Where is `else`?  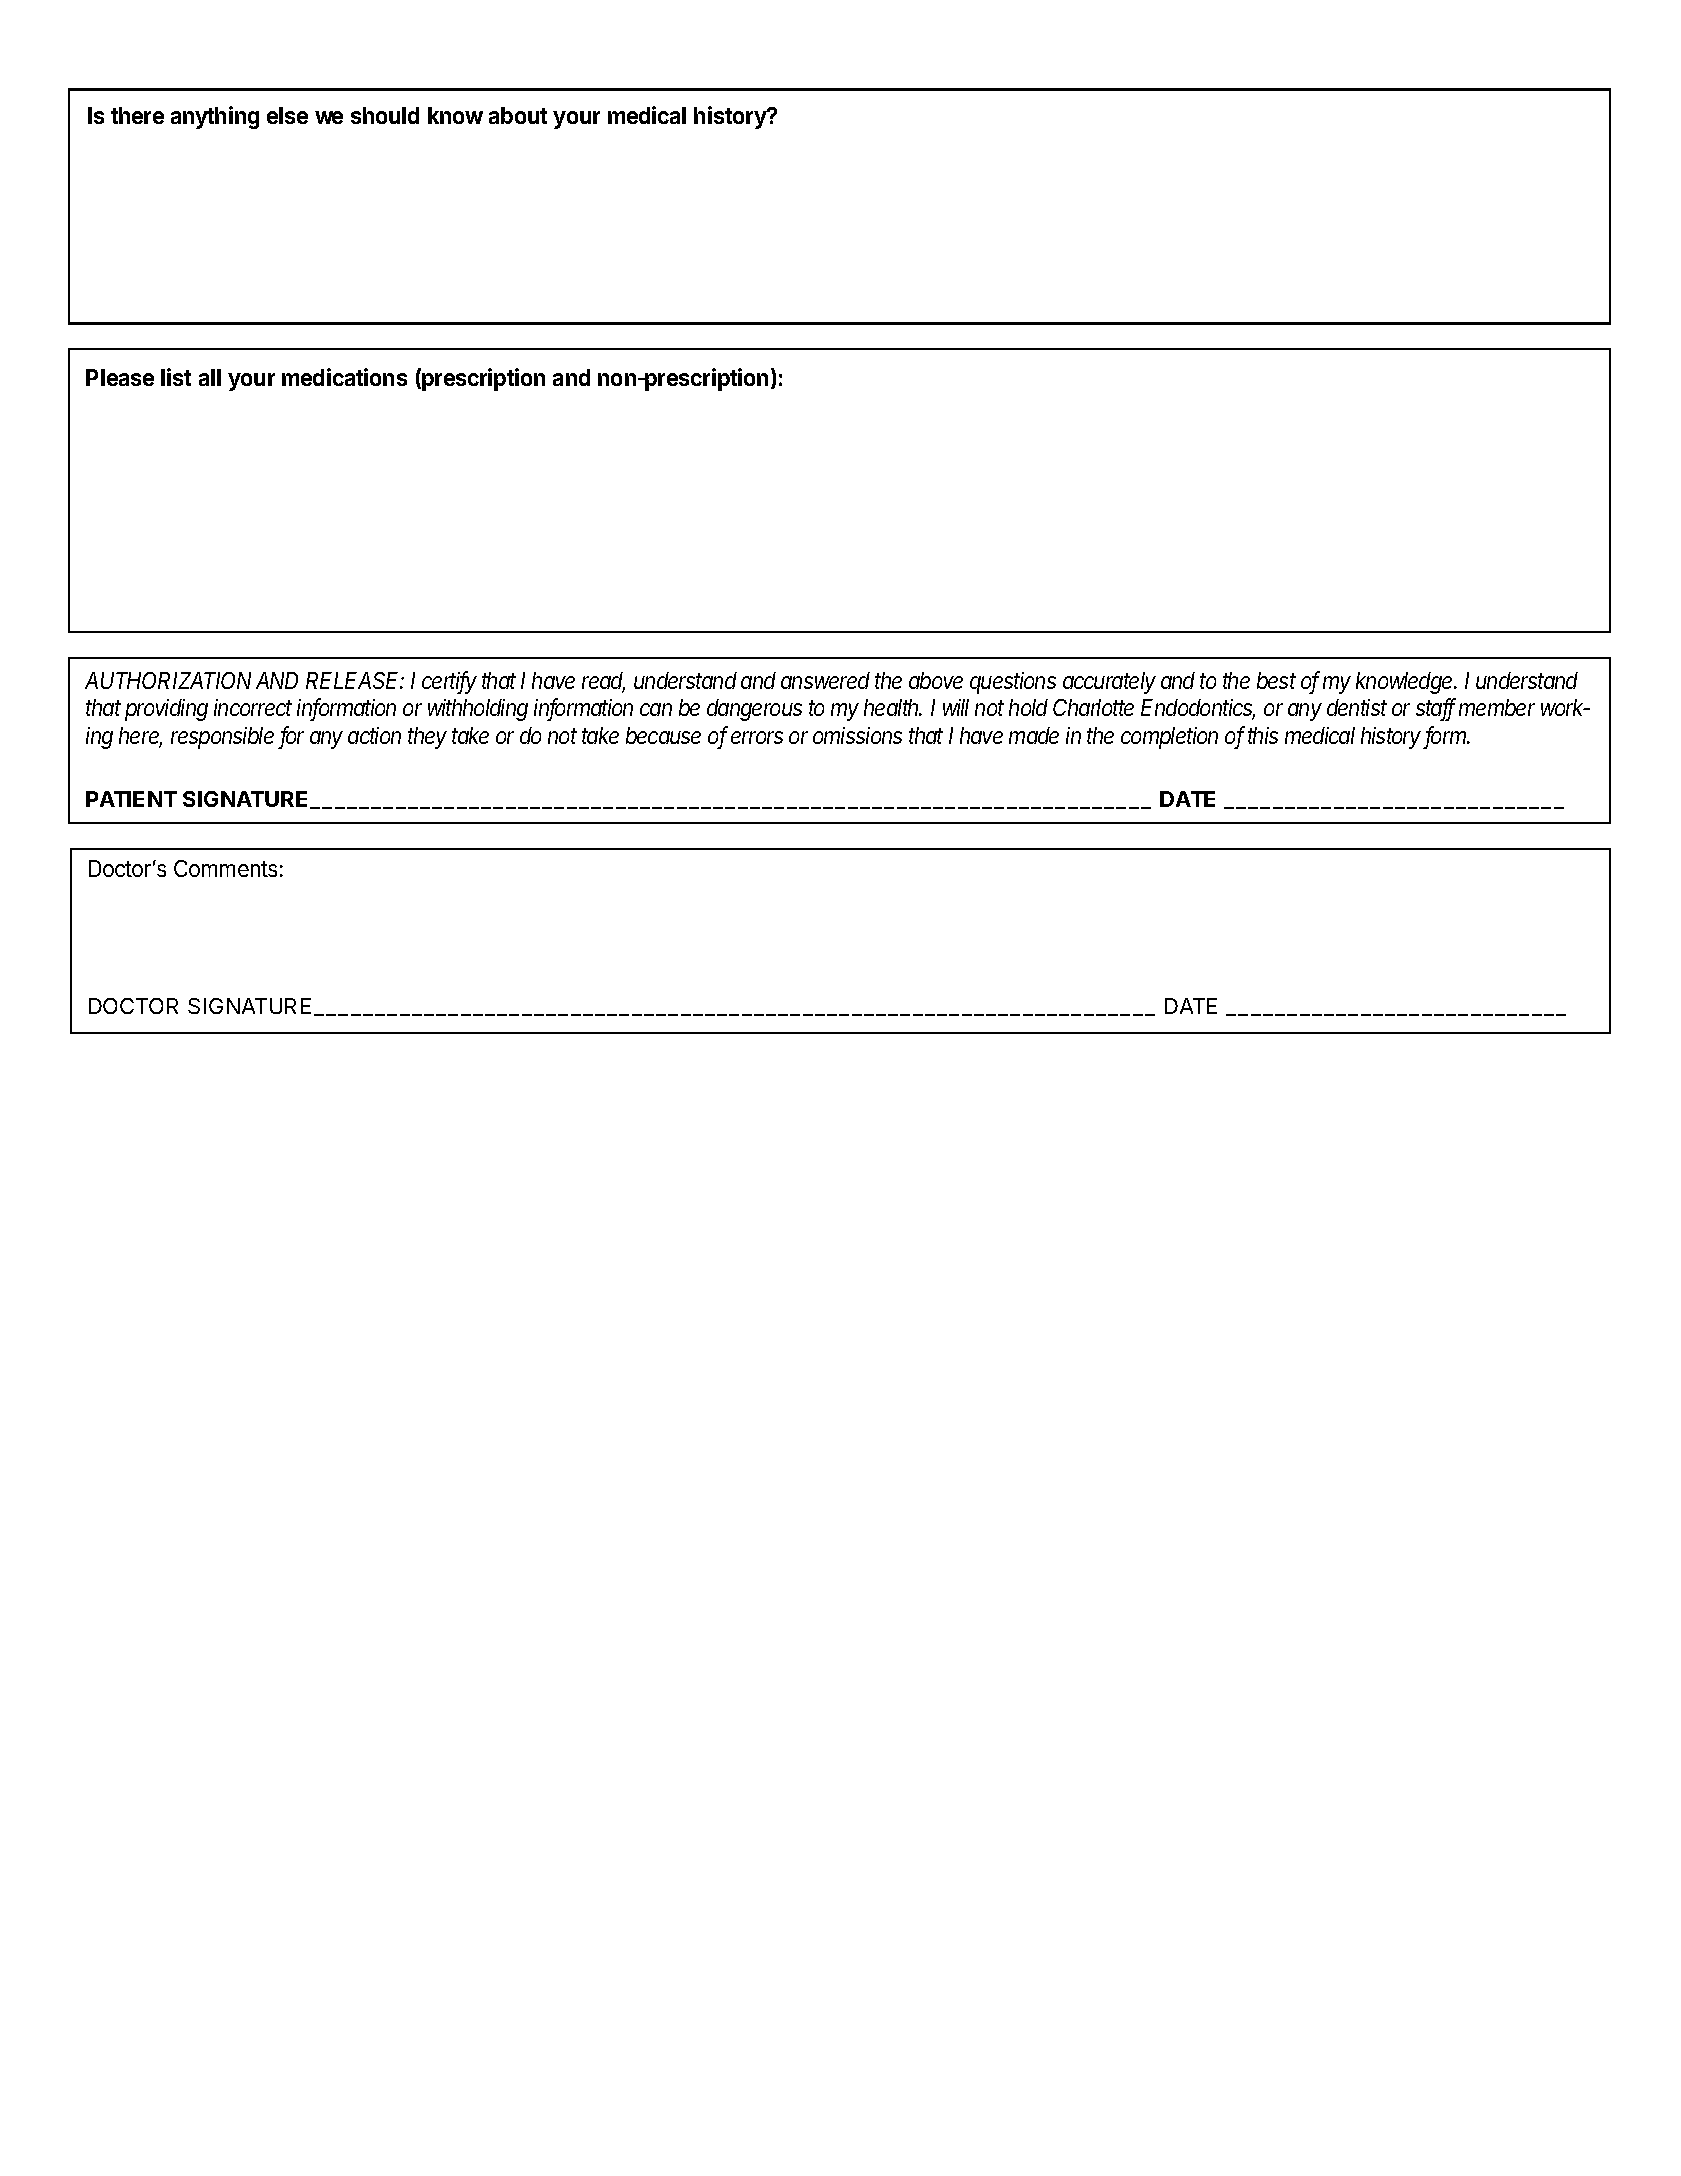 else is located at coordinates (287, 115).
